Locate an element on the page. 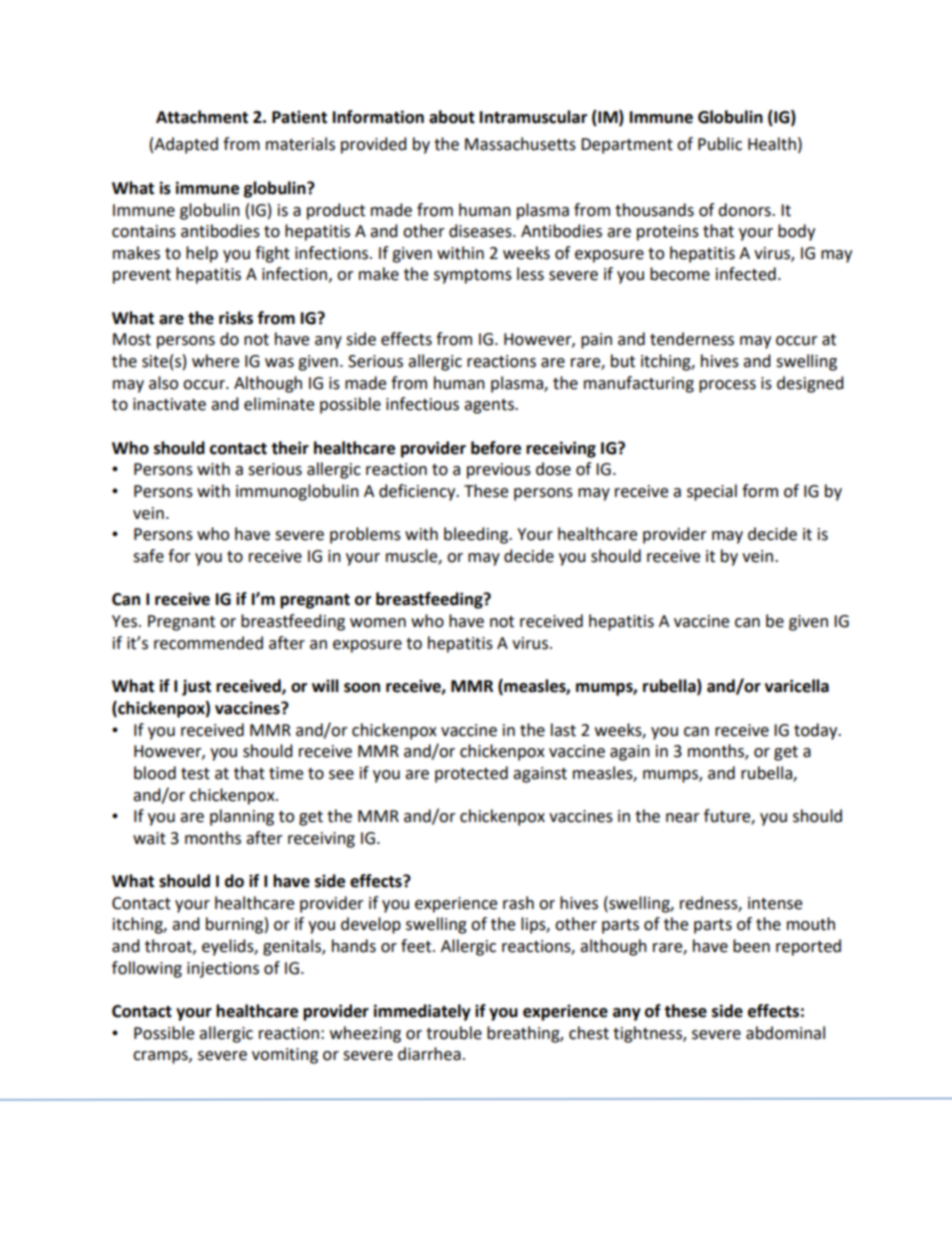 The image size is (952, 1233). safe is located at coordinates (148, 556).
